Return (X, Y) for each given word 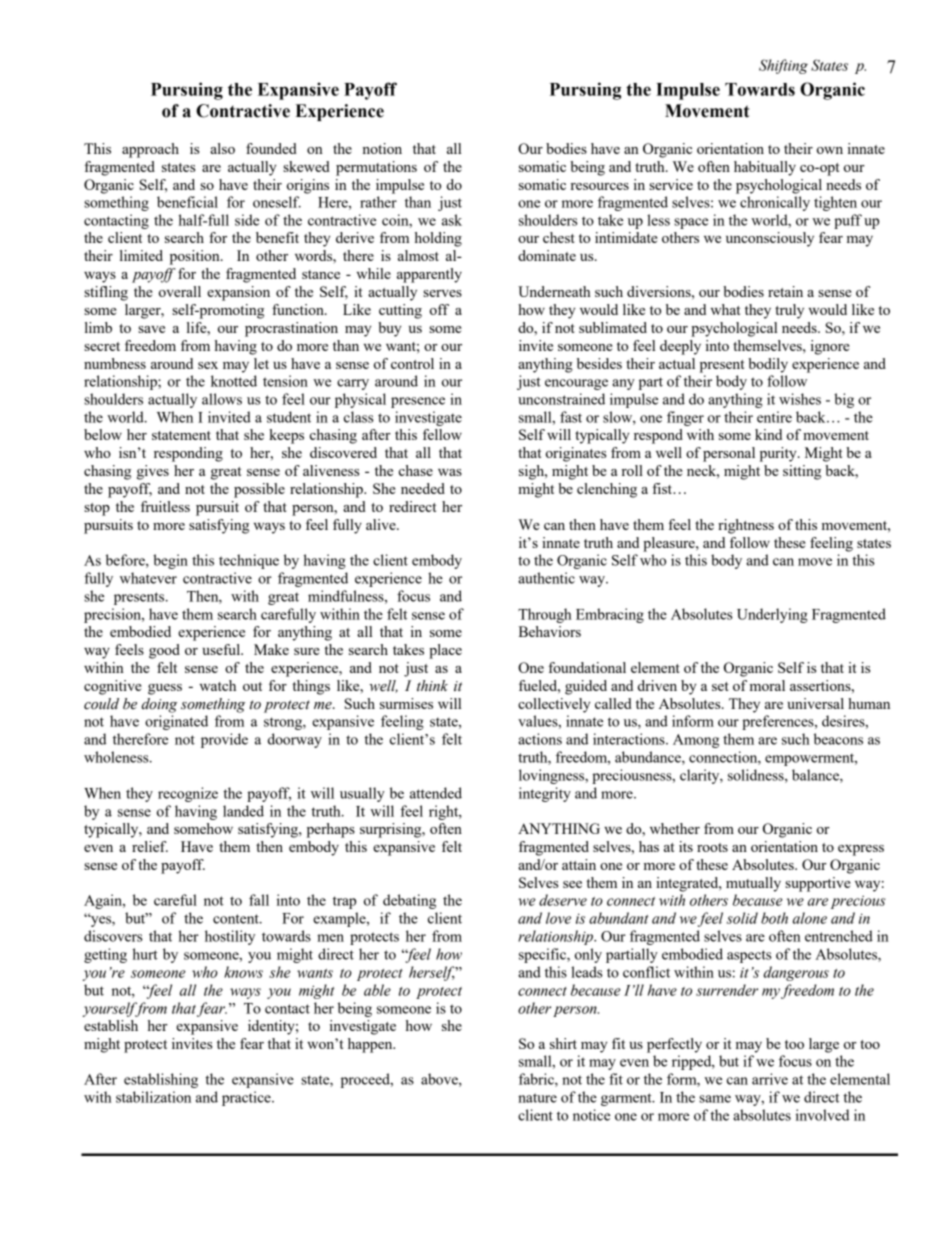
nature (537, 1098)
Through (545, 615)
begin (170, 561)
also (222, 148)
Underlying (772, 615)
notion (382, 148)
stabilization (153, 1097)
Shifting (783, 66)
